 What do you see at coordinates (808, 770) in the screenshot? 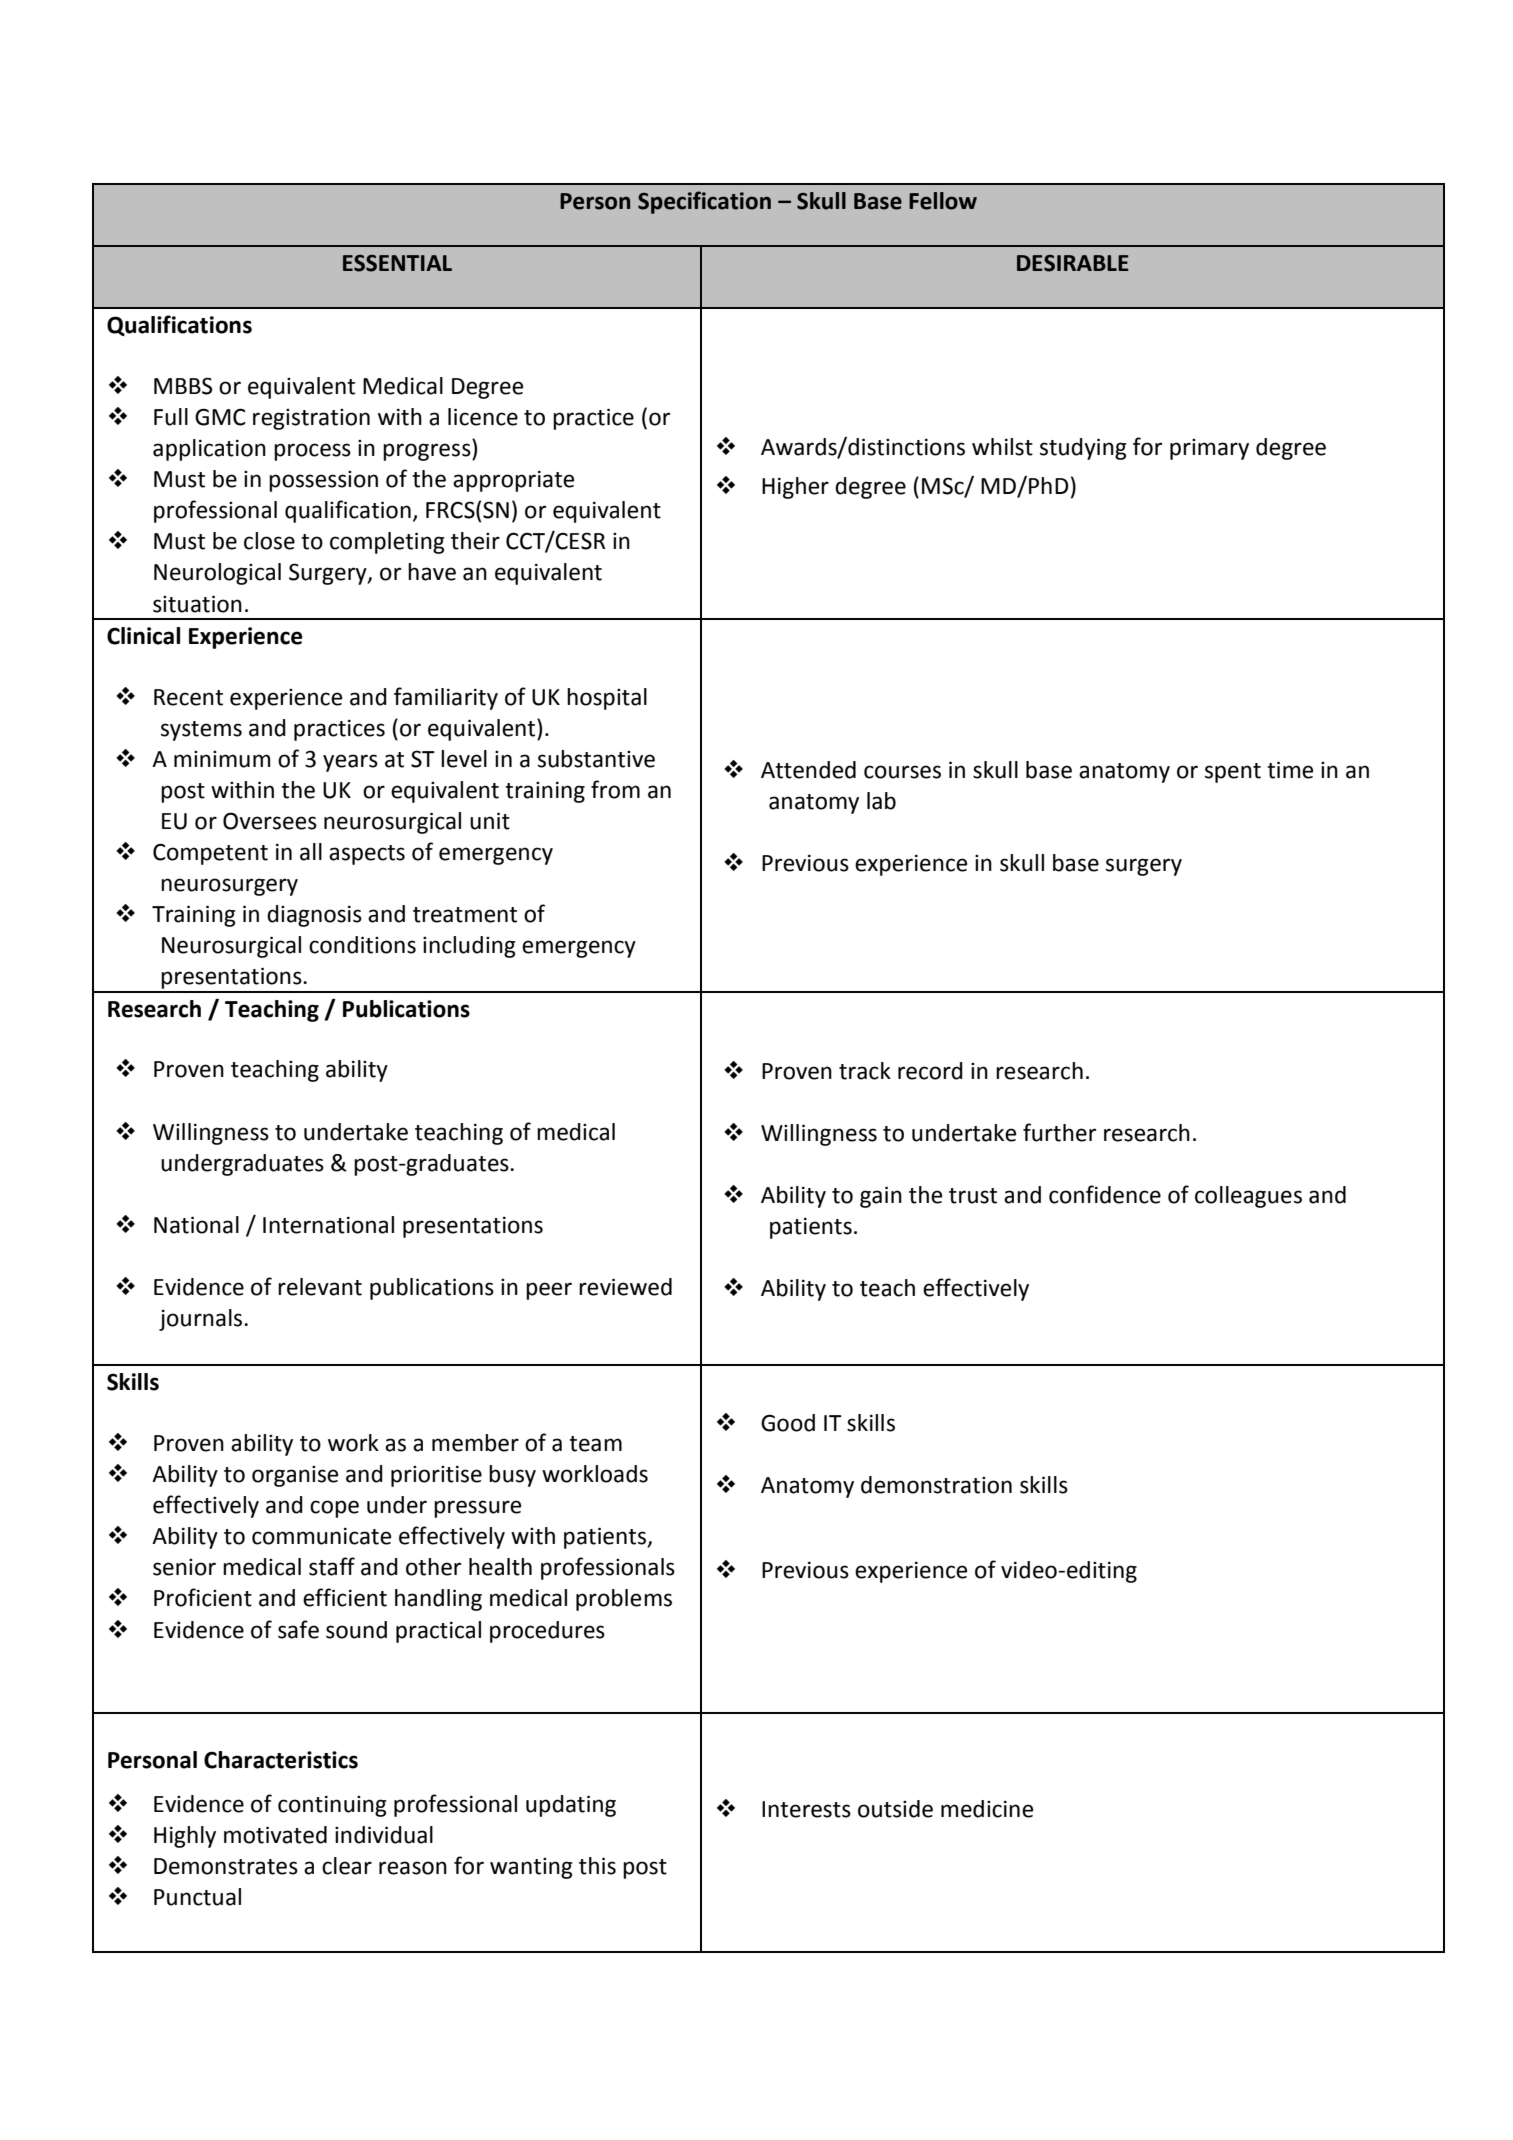
I see `Attended` at bounding box center [808, 770].
